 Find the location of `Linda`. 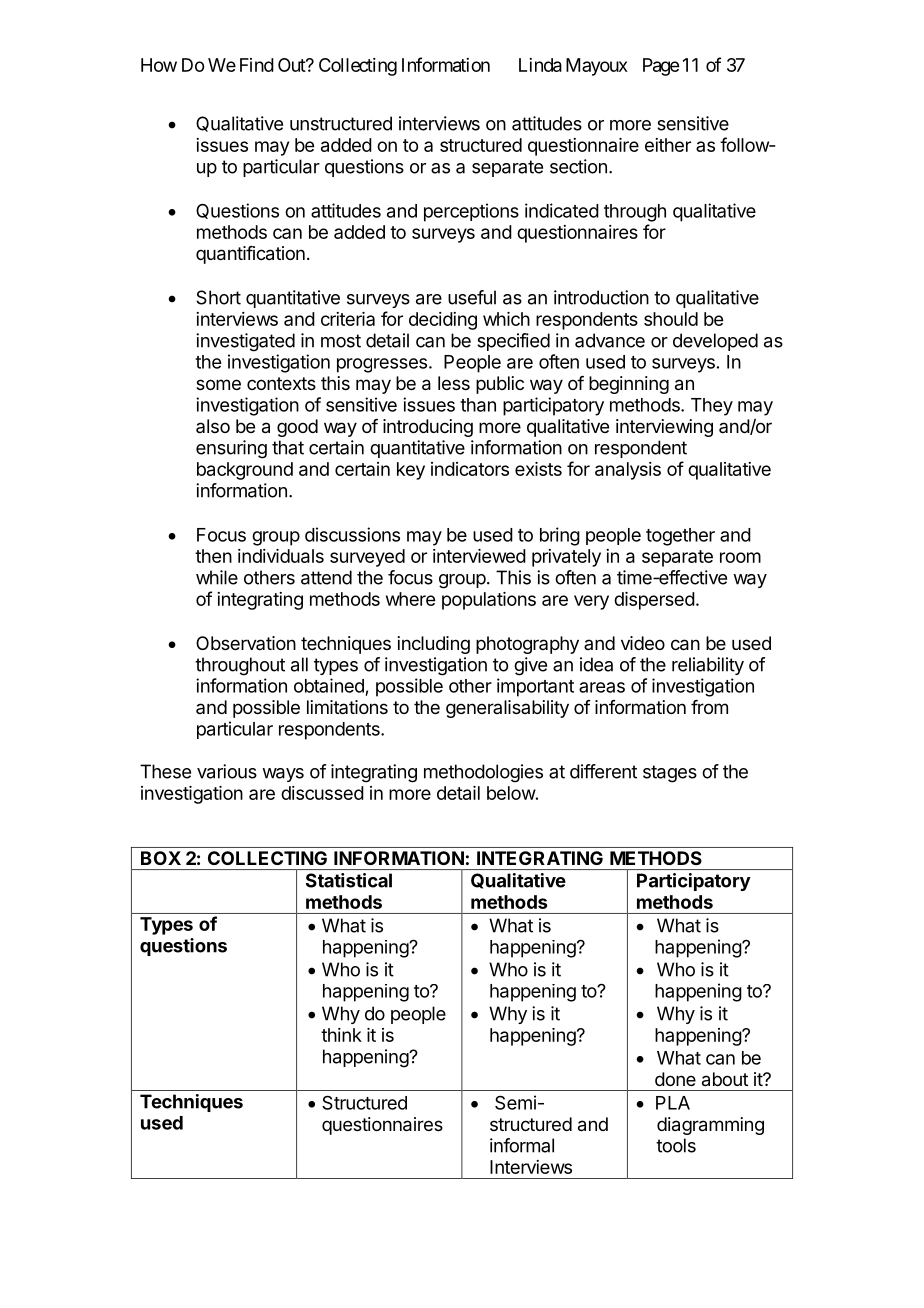

Linda is located at coordinates (540, 65).
